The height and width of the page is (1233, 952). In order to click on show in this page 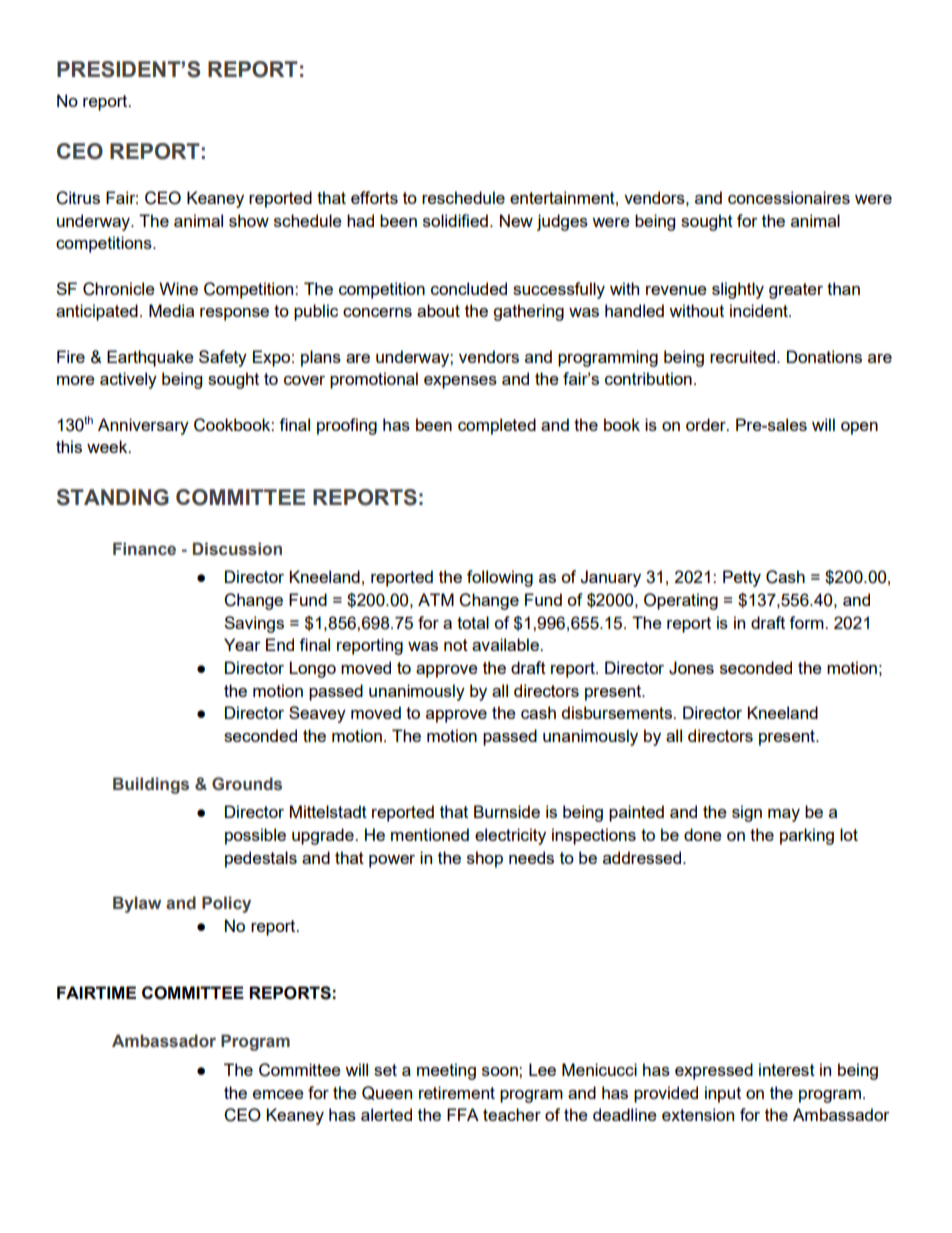, I will do `click(249, 220)`.
